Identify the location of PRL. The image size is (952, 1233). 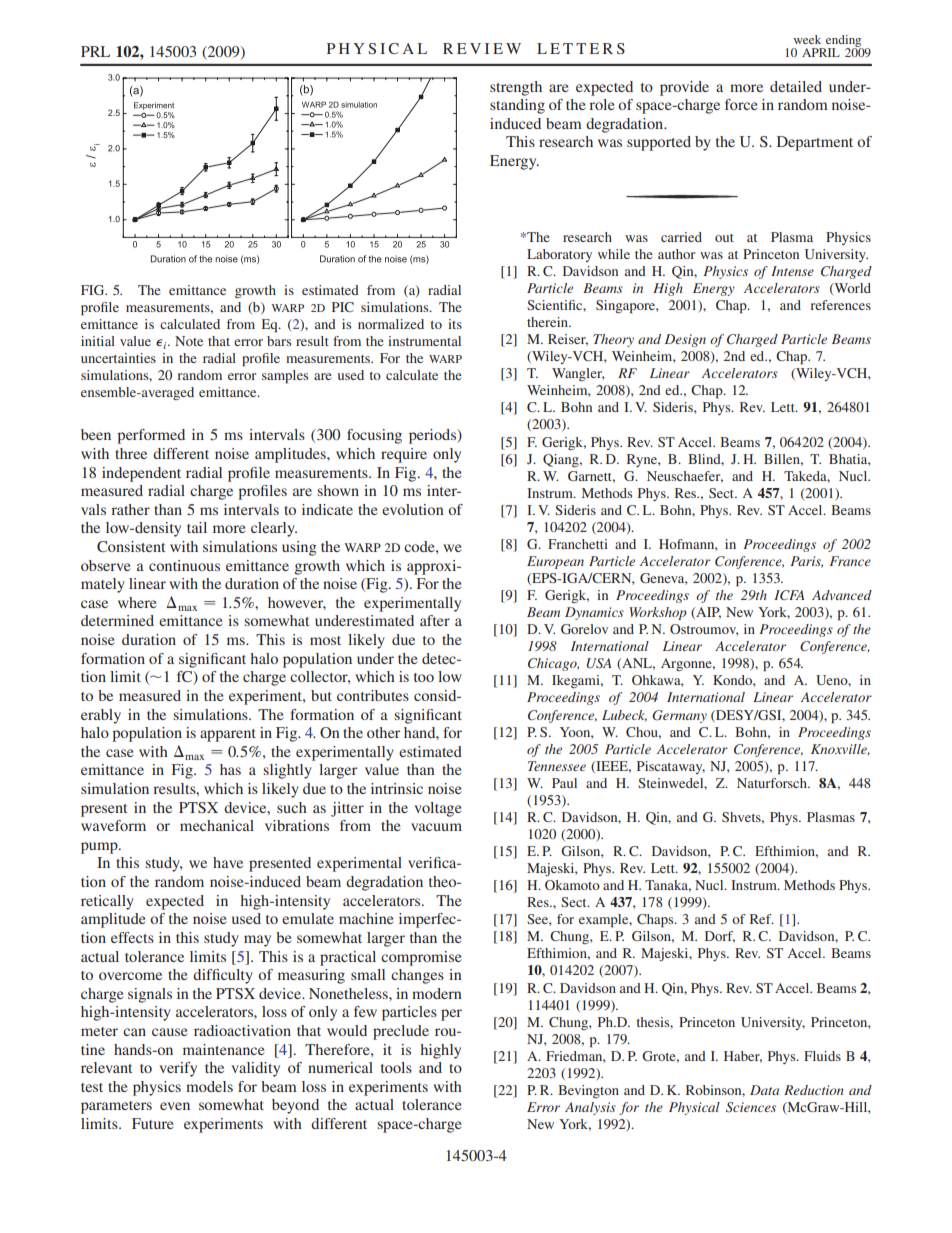
(95, 51).
